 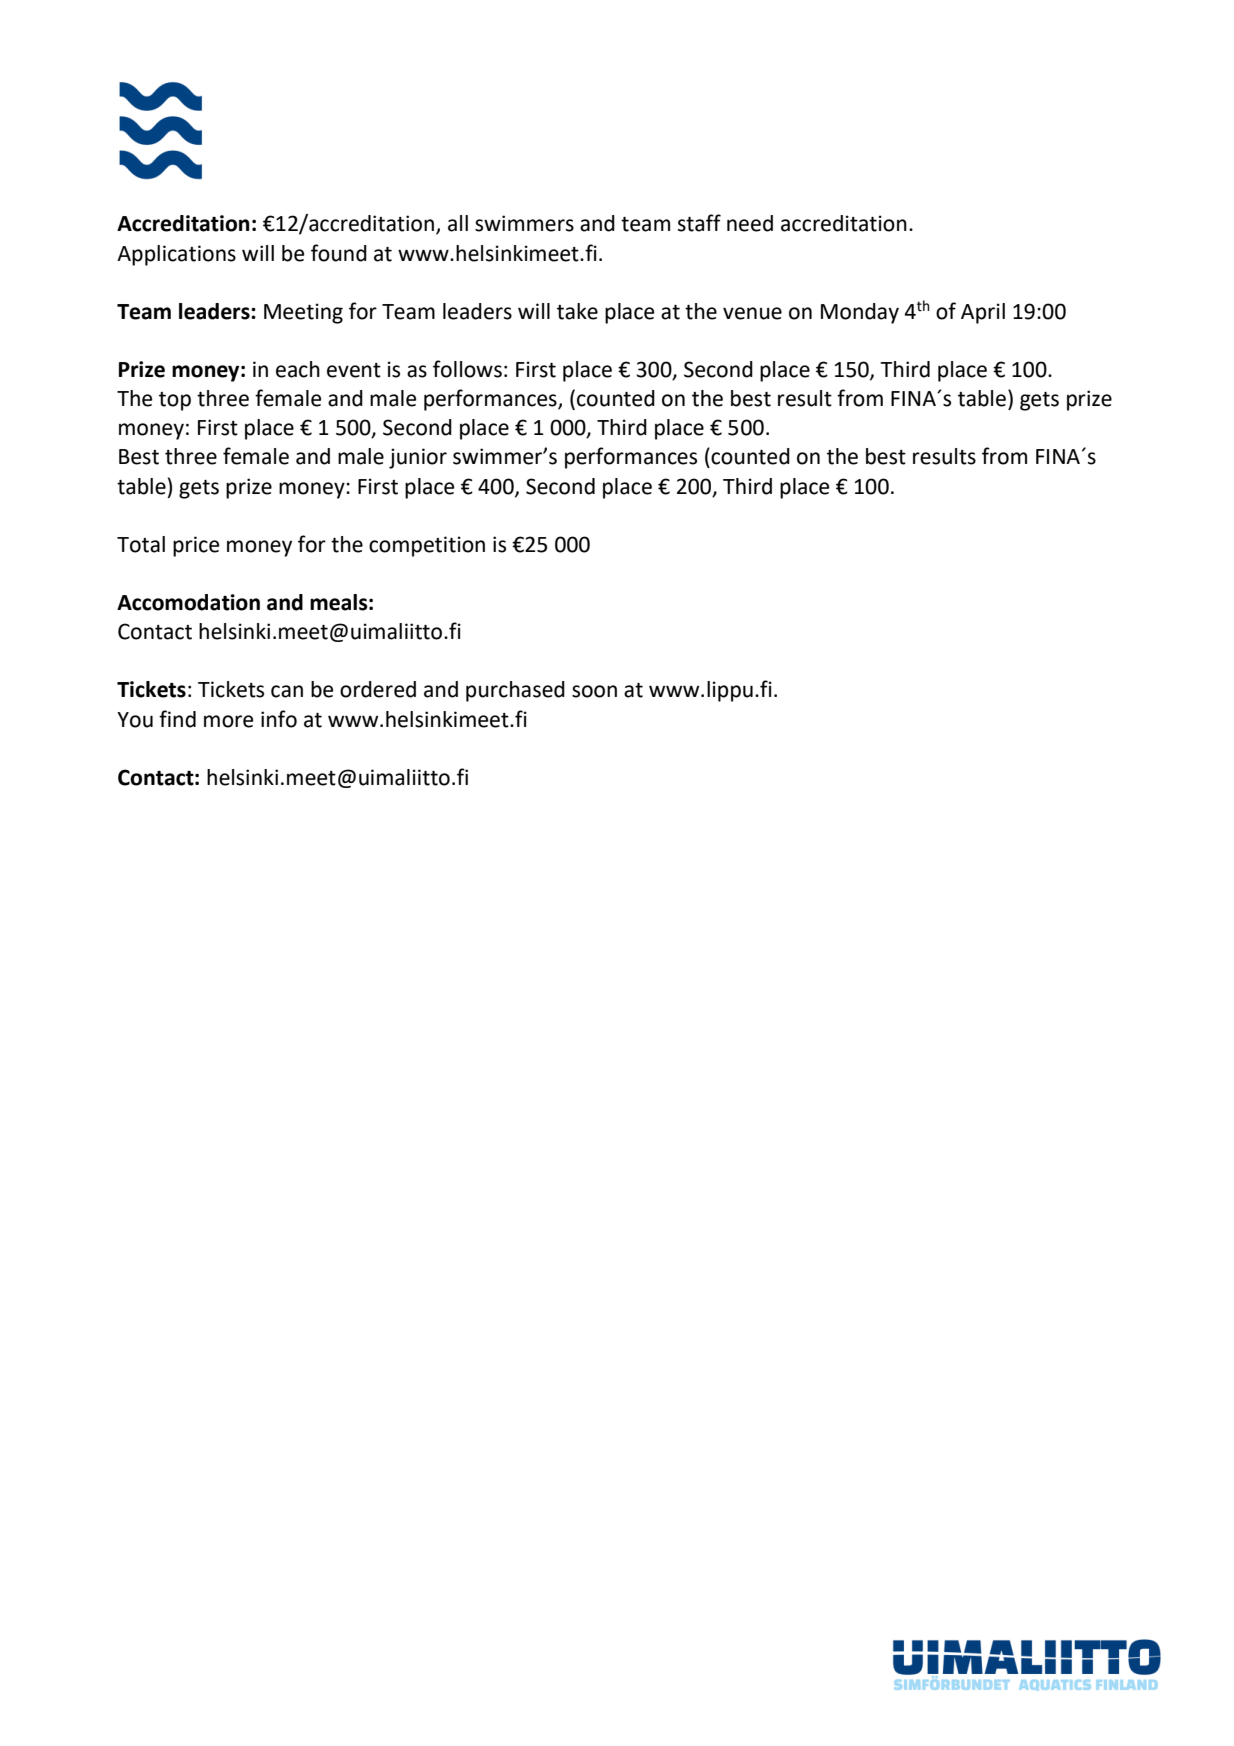 What do you see at coordinates (594, 691) in the document?
I see `soon` at bounding box center [594, 691].
